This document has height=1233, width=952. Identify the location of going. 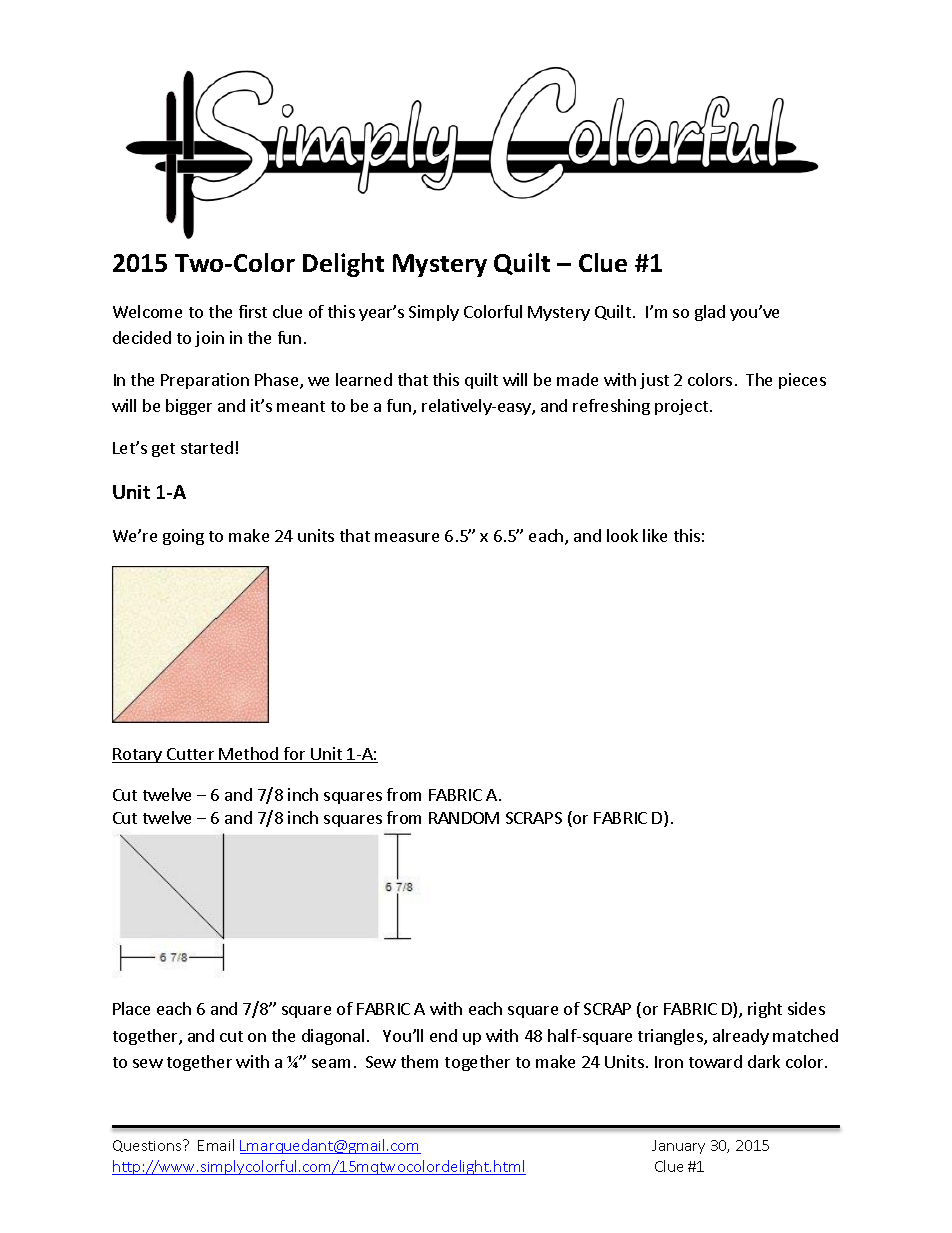
(183, 537).
